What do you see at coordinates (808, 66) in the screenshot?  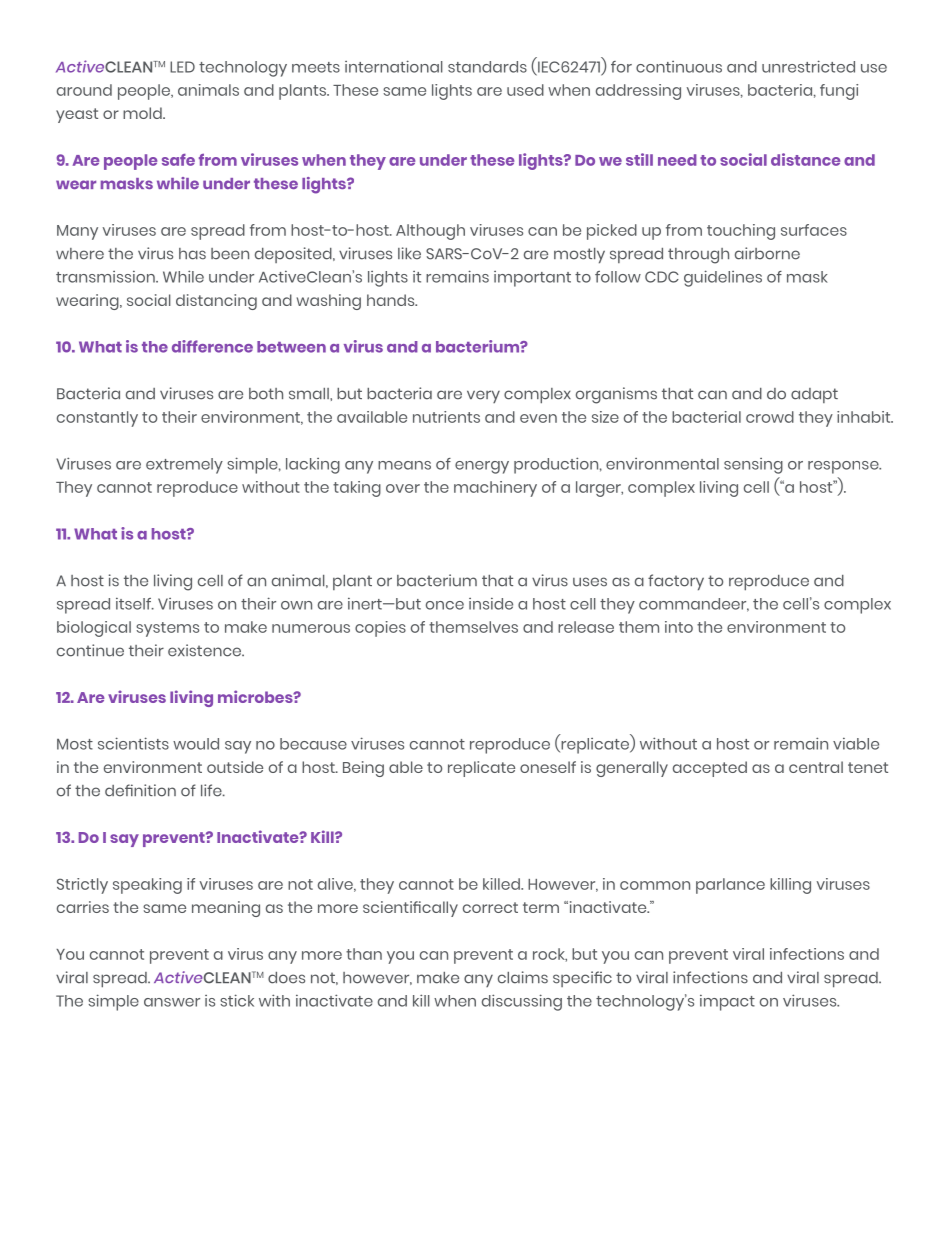 I see `unrestricted` at bounding box center [808, 66].
